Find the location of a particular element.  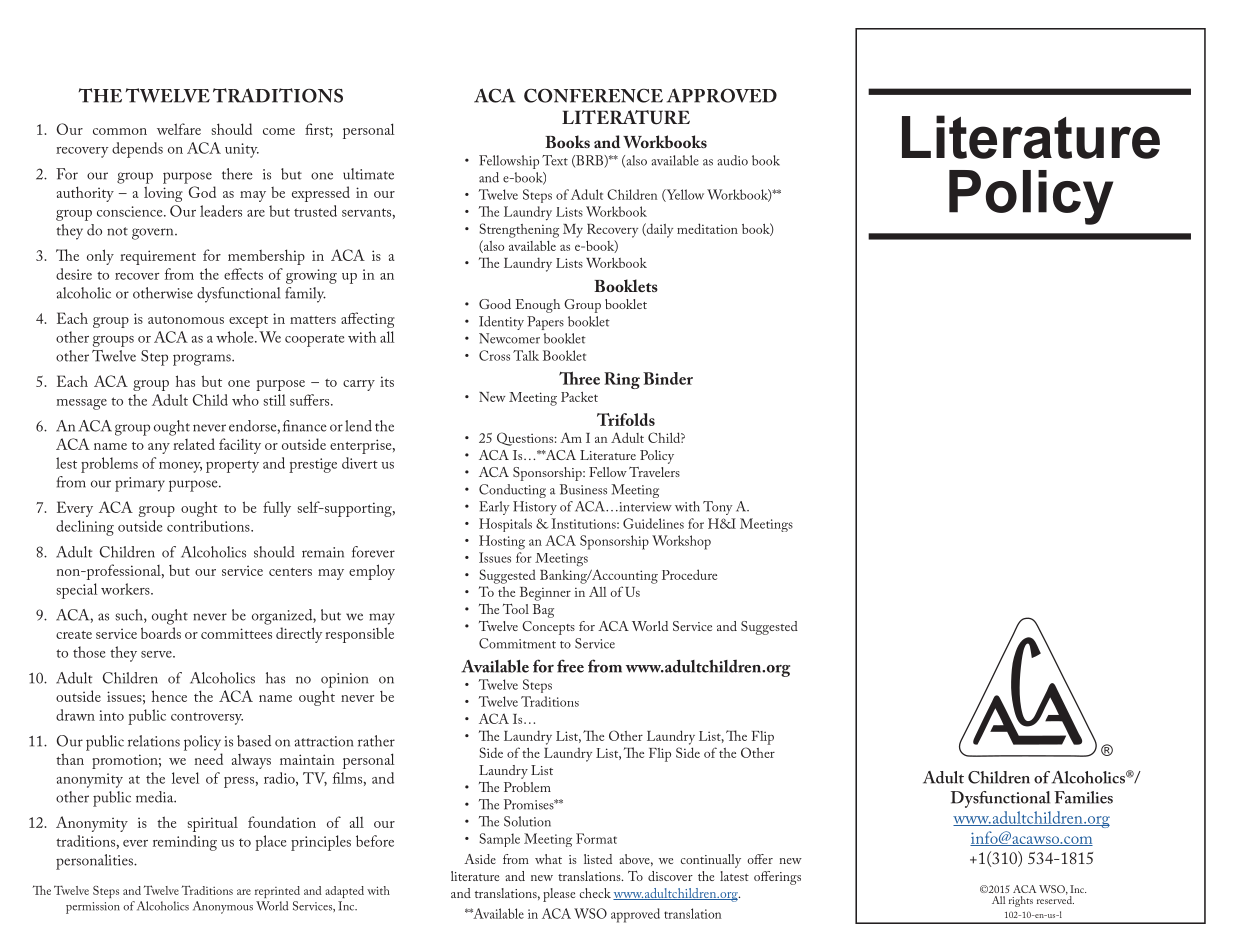

programs is located at coordinates (203, 360).
